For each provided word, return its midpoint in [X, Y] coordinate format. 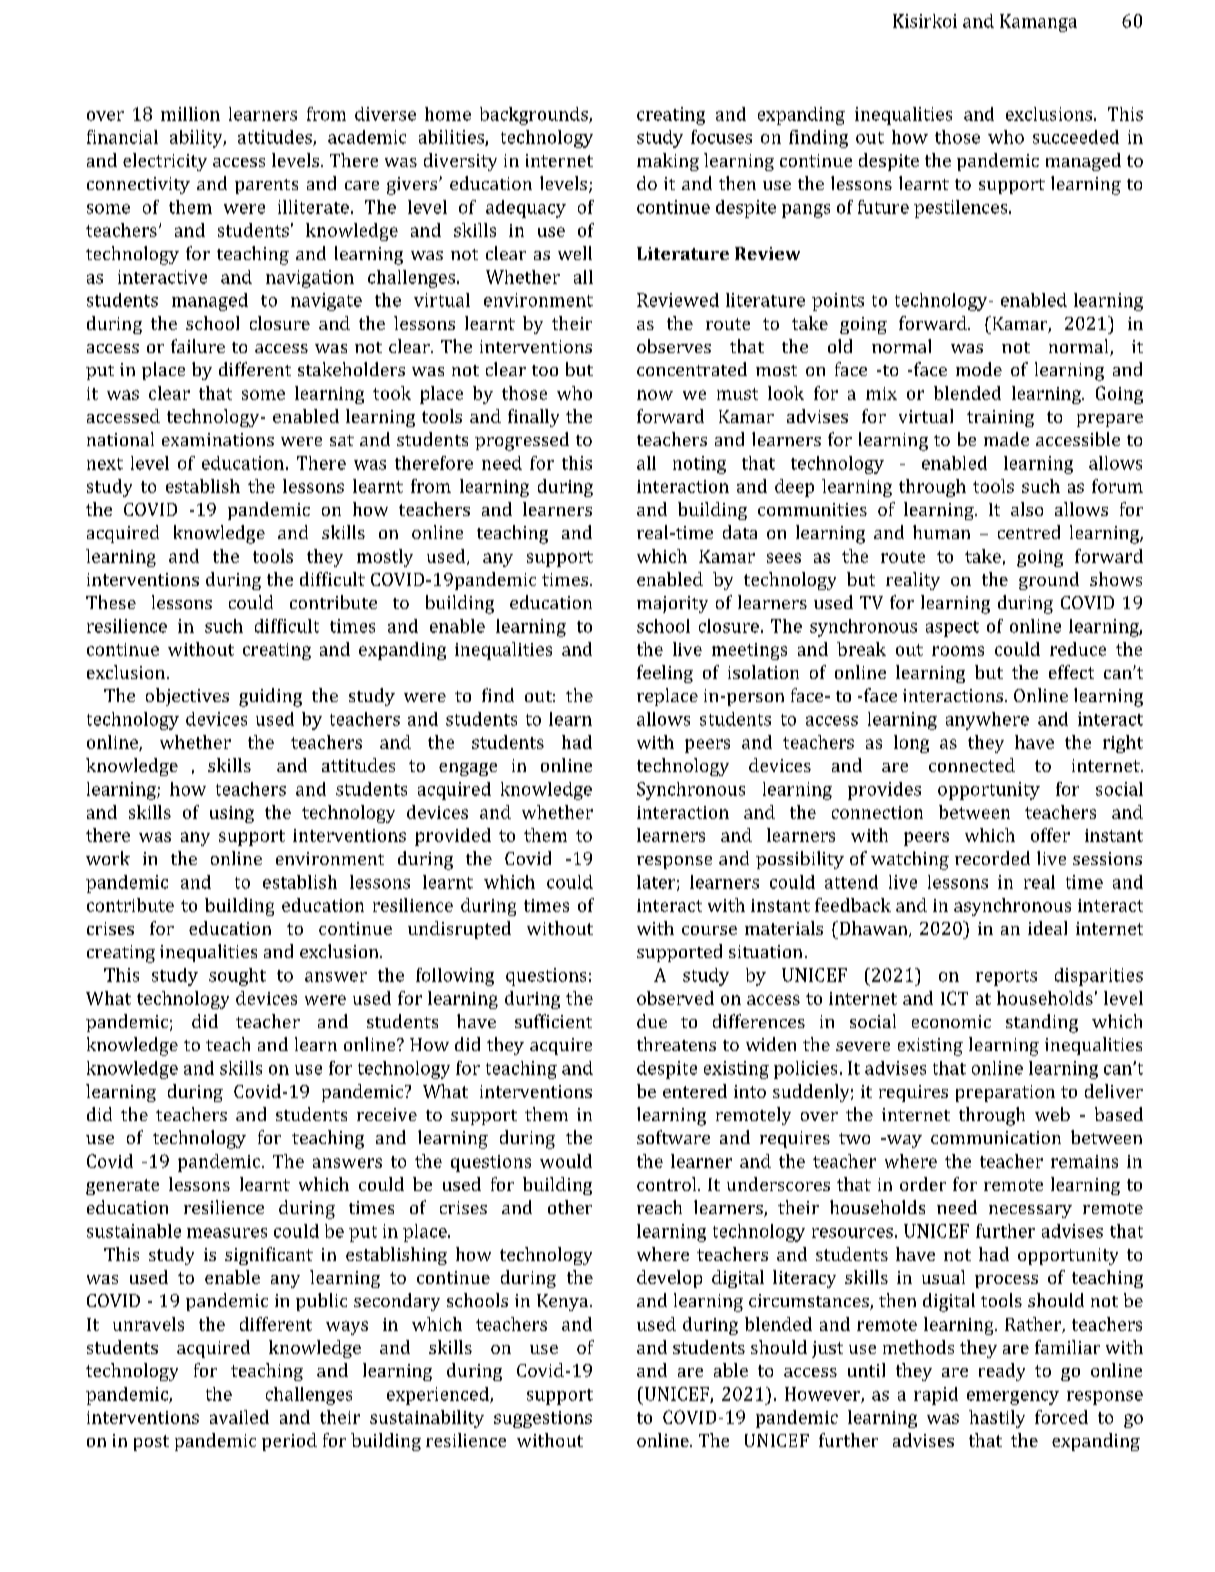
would [566, 1161]
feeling [665, 674]
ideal [1047, 928]
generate [122, 1187]
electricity [165, 162]
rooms [958, 651]
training [1000, 418]
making [668, 162]
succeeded [1076, 137]
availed [239, 1417]
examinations [218, 439]
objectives [187, 697]
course [709, 930]
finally [533, 418]
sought [237, 977]
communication [996, 1137]
